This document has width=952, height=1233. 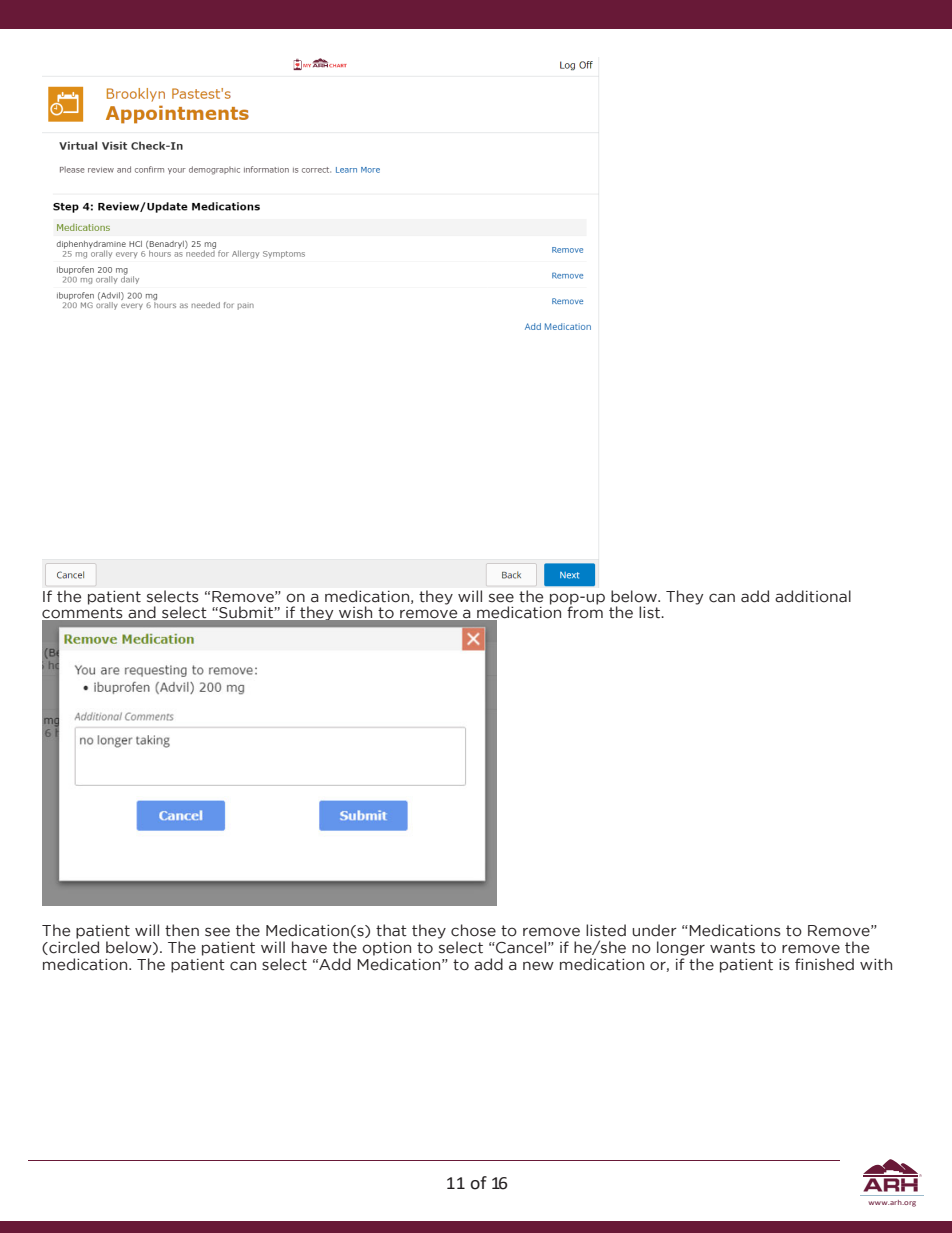 What do you see at coordinates (813, 596) in the document?
I see `additional` at bounding box center [813, 596].
